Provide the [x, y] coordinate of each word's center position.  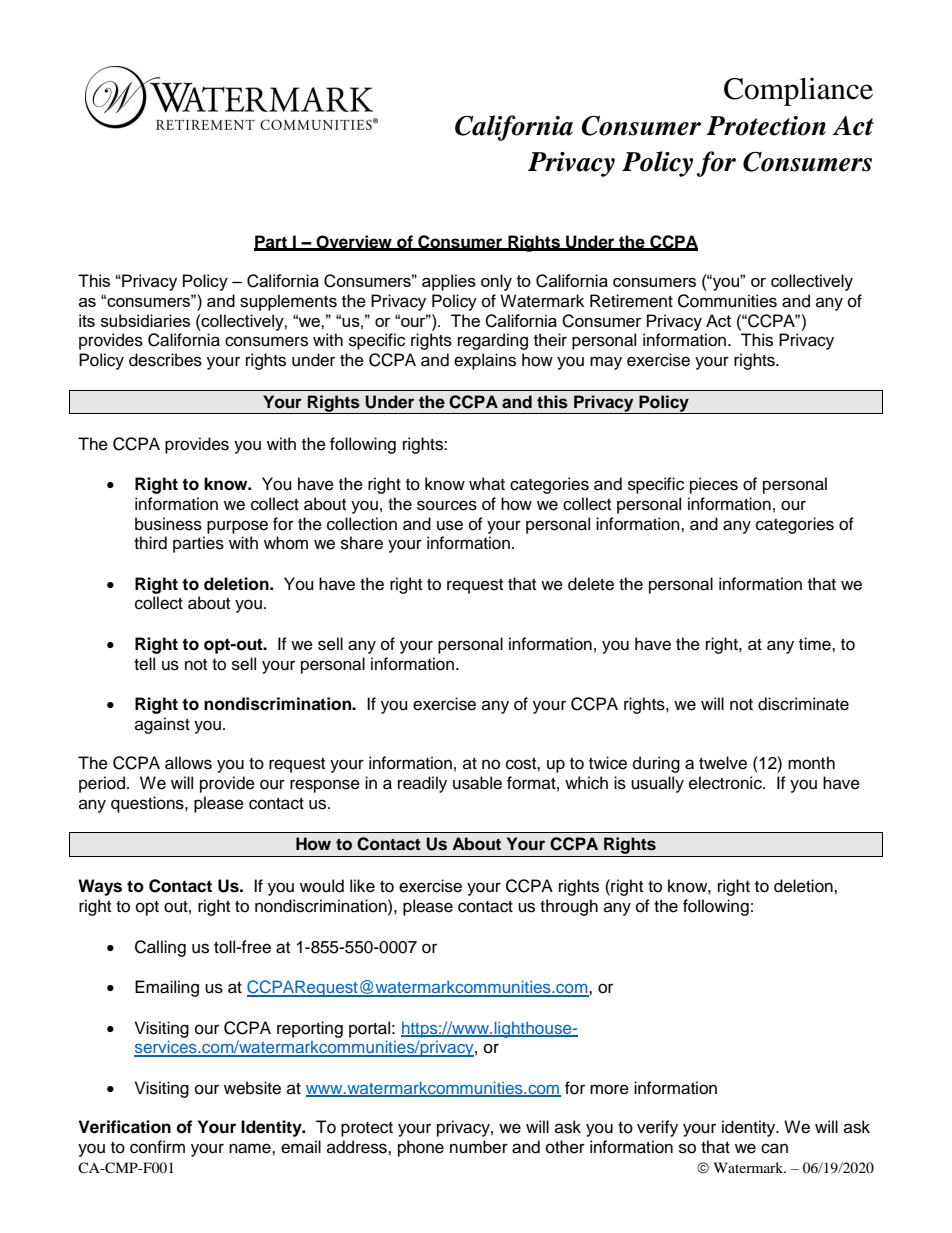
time [816, 644]
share [362, 543]
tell [144, 664]
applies [449, 282]
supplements [288, 302]
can [774, 1148]
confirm [157, 1147]
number [479, 1147]
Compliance [798, 91]
